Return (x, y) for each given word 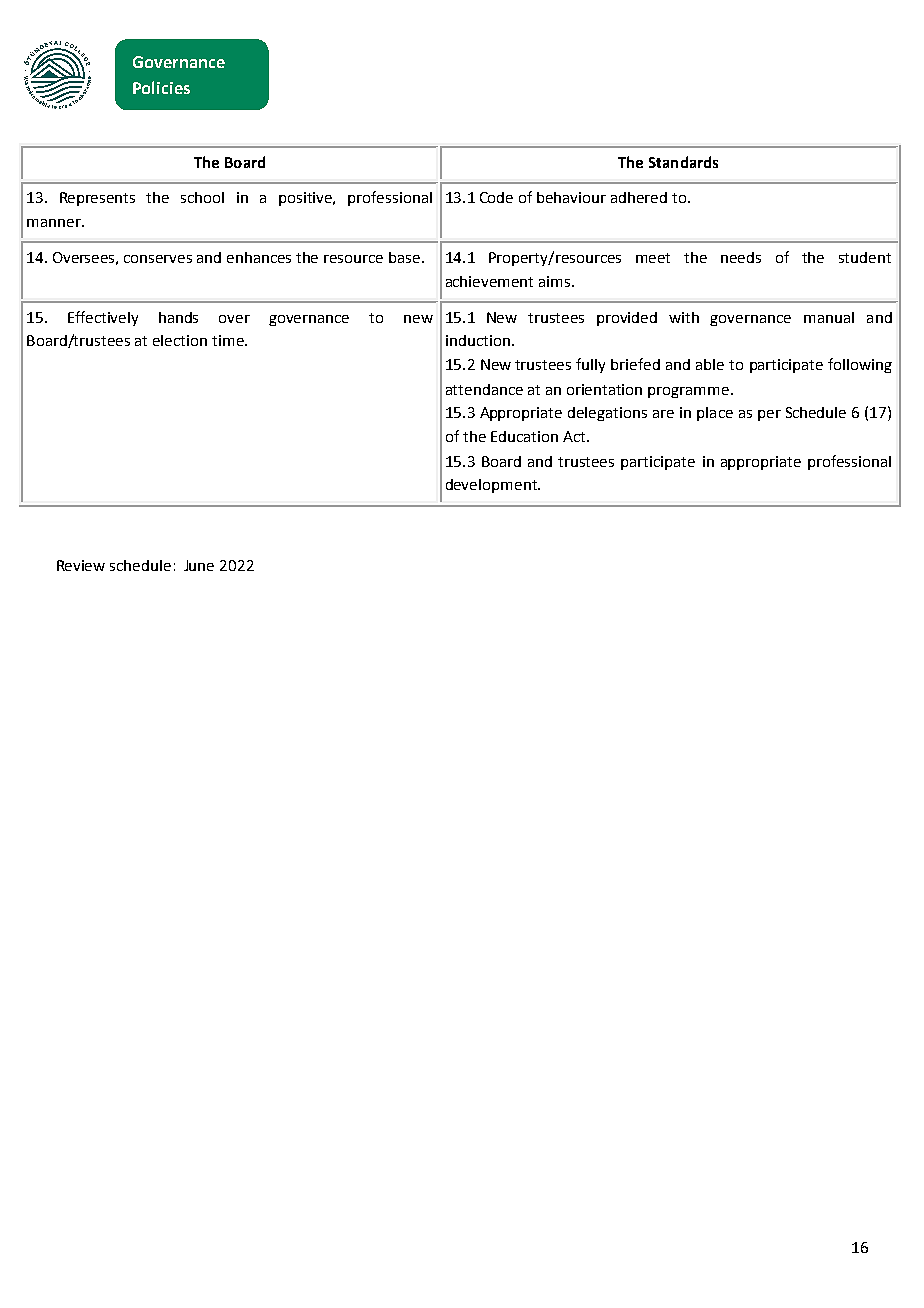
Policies (161, 87)
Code (496, 197)
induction (478, 340)
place (715, 414)
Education (524, 436)
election (180, 340)
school (202, 197)
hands (178, 317)
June (199, 565)
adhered (639, 197)
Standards (683, 162)
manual (829, 317)
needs (741, 257)
